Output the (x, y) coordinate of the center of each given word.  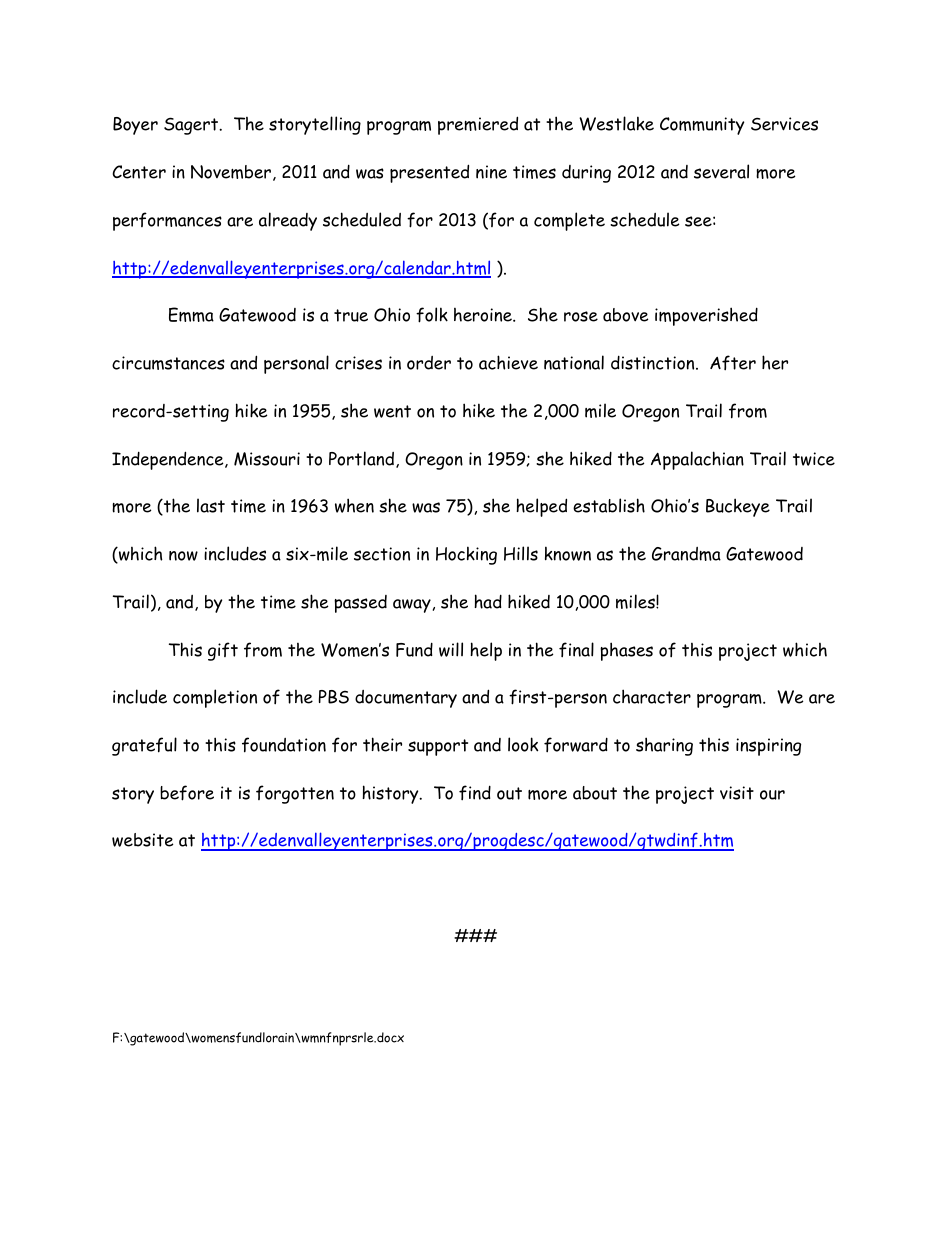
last (211, 505)
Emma (191, 314)
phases (626, 651)
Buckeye (738, 507)
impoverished (706, 316)
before (187, 793)
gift (223, 651)
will (451, 649)
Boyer (135, 126)
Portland (363, 459)
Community (702, 126)
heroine (484, 315)
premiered (478, 125)
